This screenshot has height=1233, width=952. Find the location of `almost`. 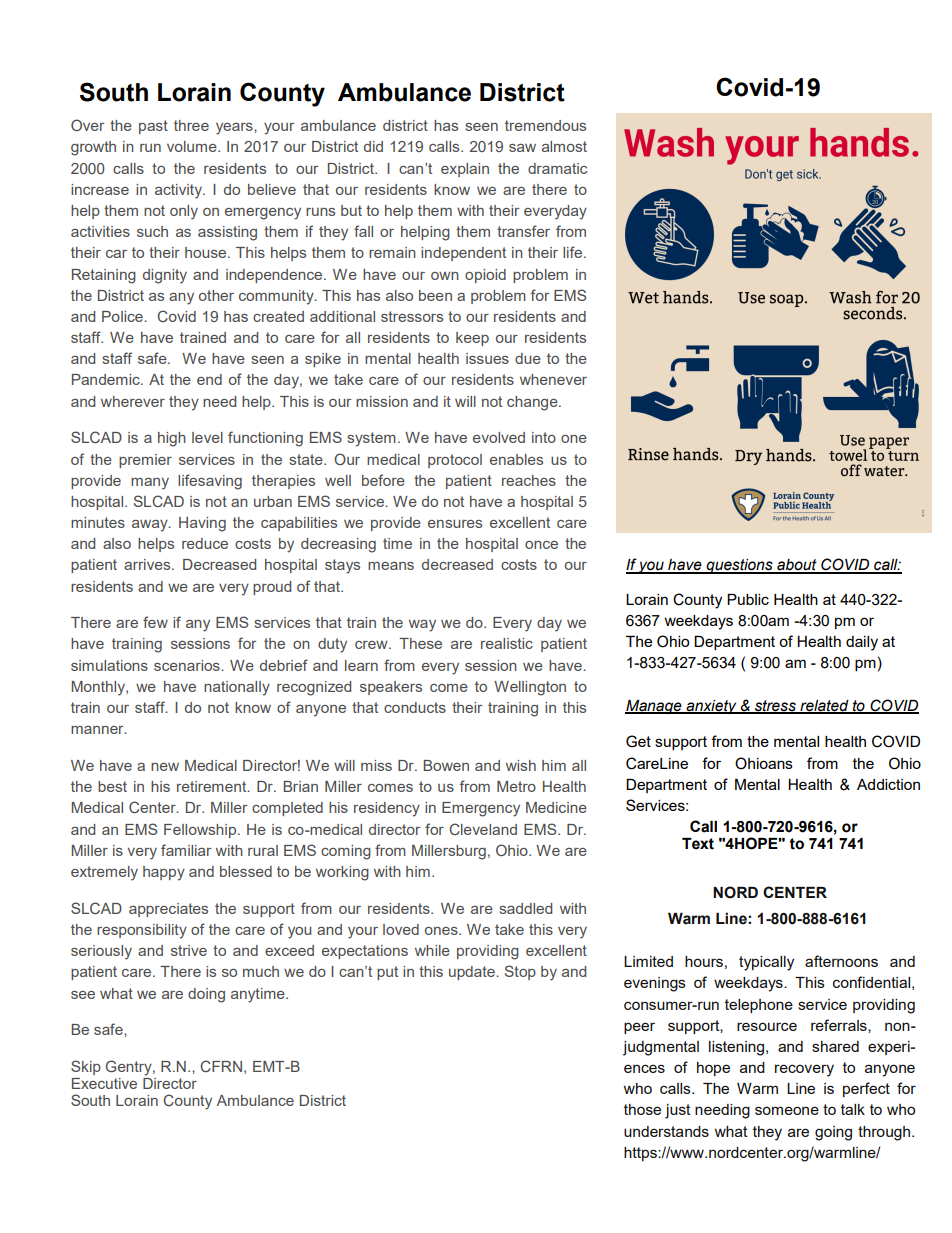

almost is located at coordinates (564, 146).
